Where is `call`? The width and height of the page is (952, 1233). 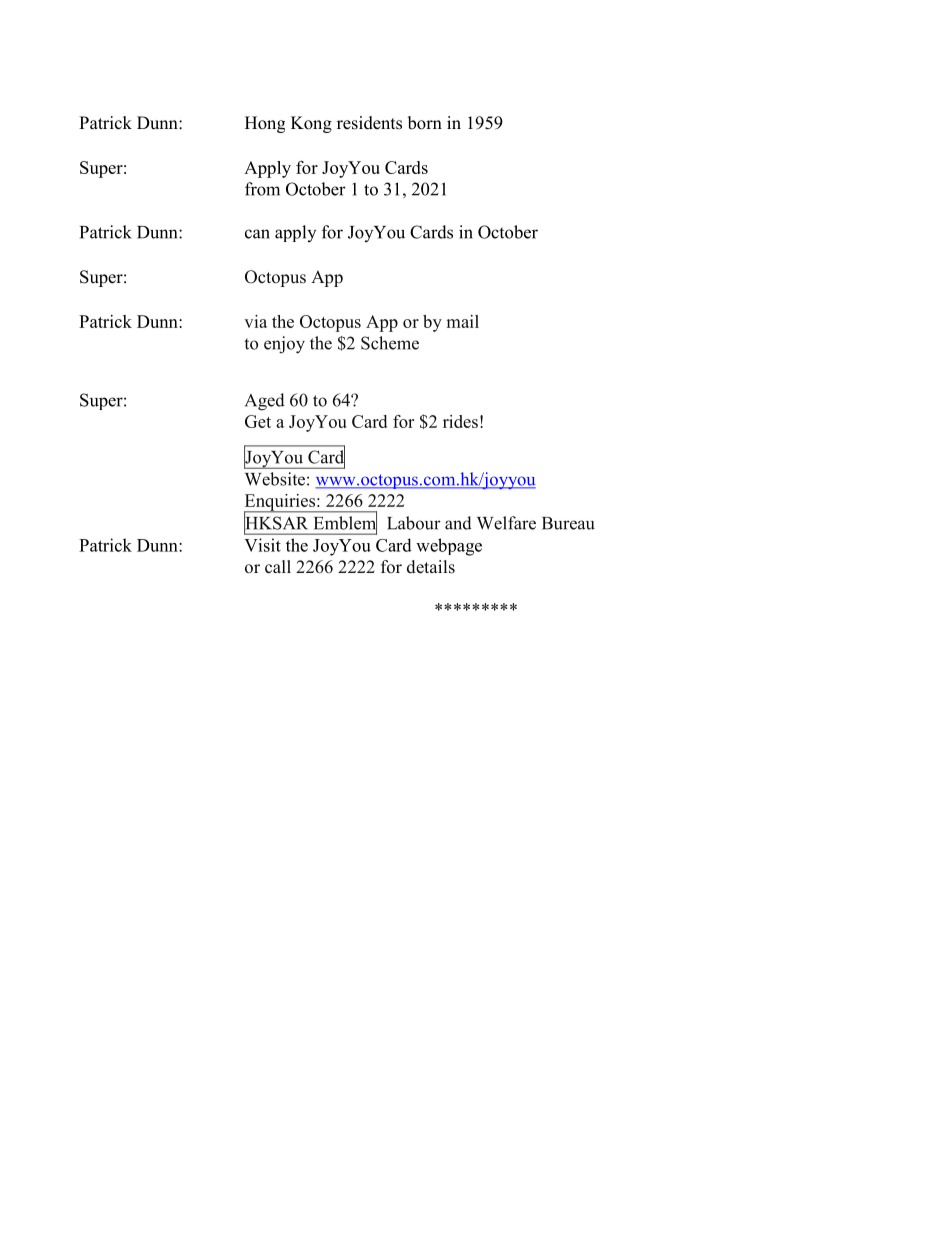
call is located at coordinates (278, 567).
